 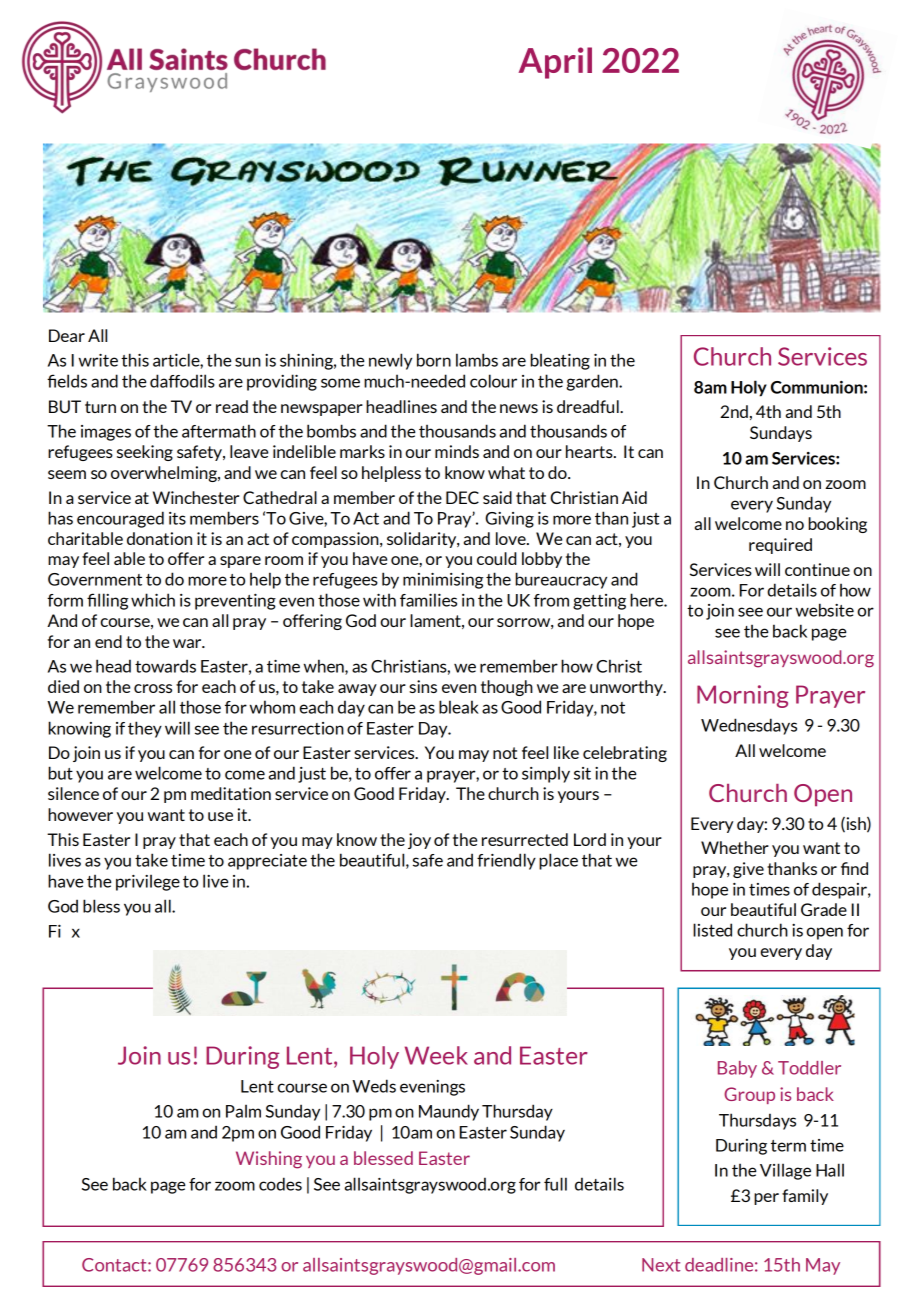 What do you see at coordinates (67, 335) in the document?
I see `Dear` at bounding box center [67, 335].
